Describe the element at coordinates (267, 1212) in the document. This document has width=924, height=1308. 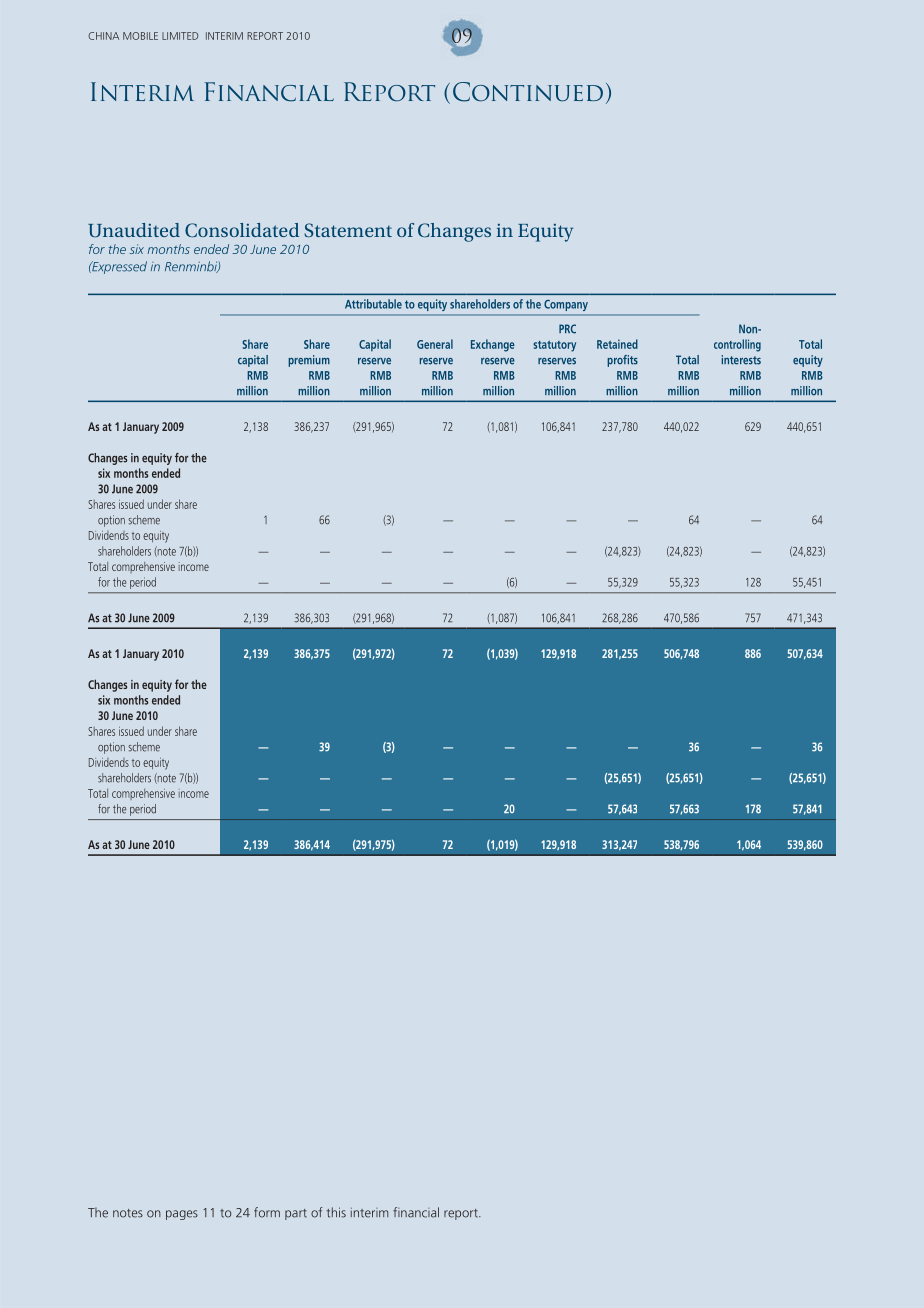
I see `form` at that location.
